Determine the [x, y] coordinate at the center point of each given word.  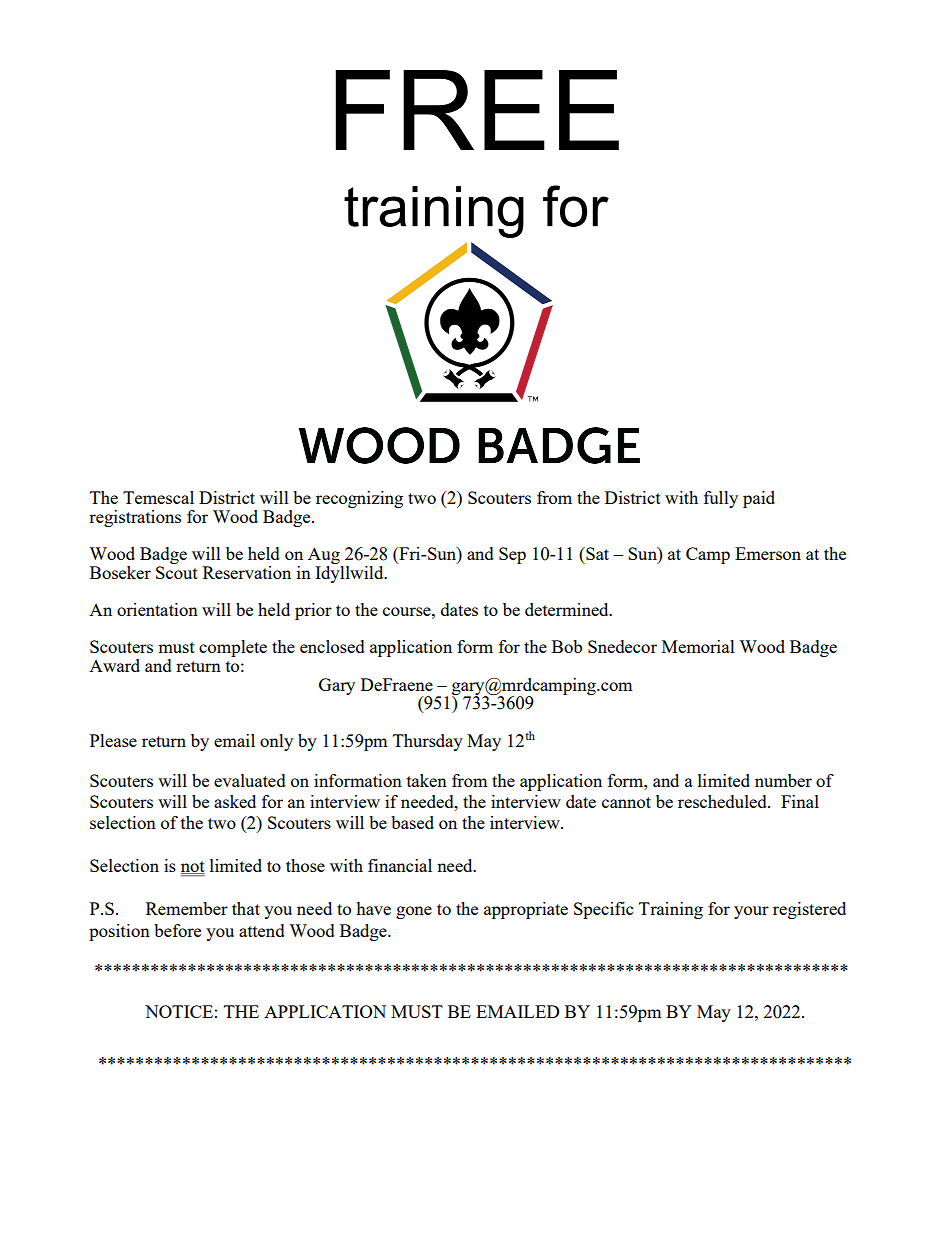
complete [233, 648]
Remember [187, 908]
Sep [512, 555]
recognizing [359, 499]
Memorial [698, 646]
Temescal [158, 497]
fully [721, 499]
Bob [567, 646]
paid [759, 499]
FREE [477, 110]
